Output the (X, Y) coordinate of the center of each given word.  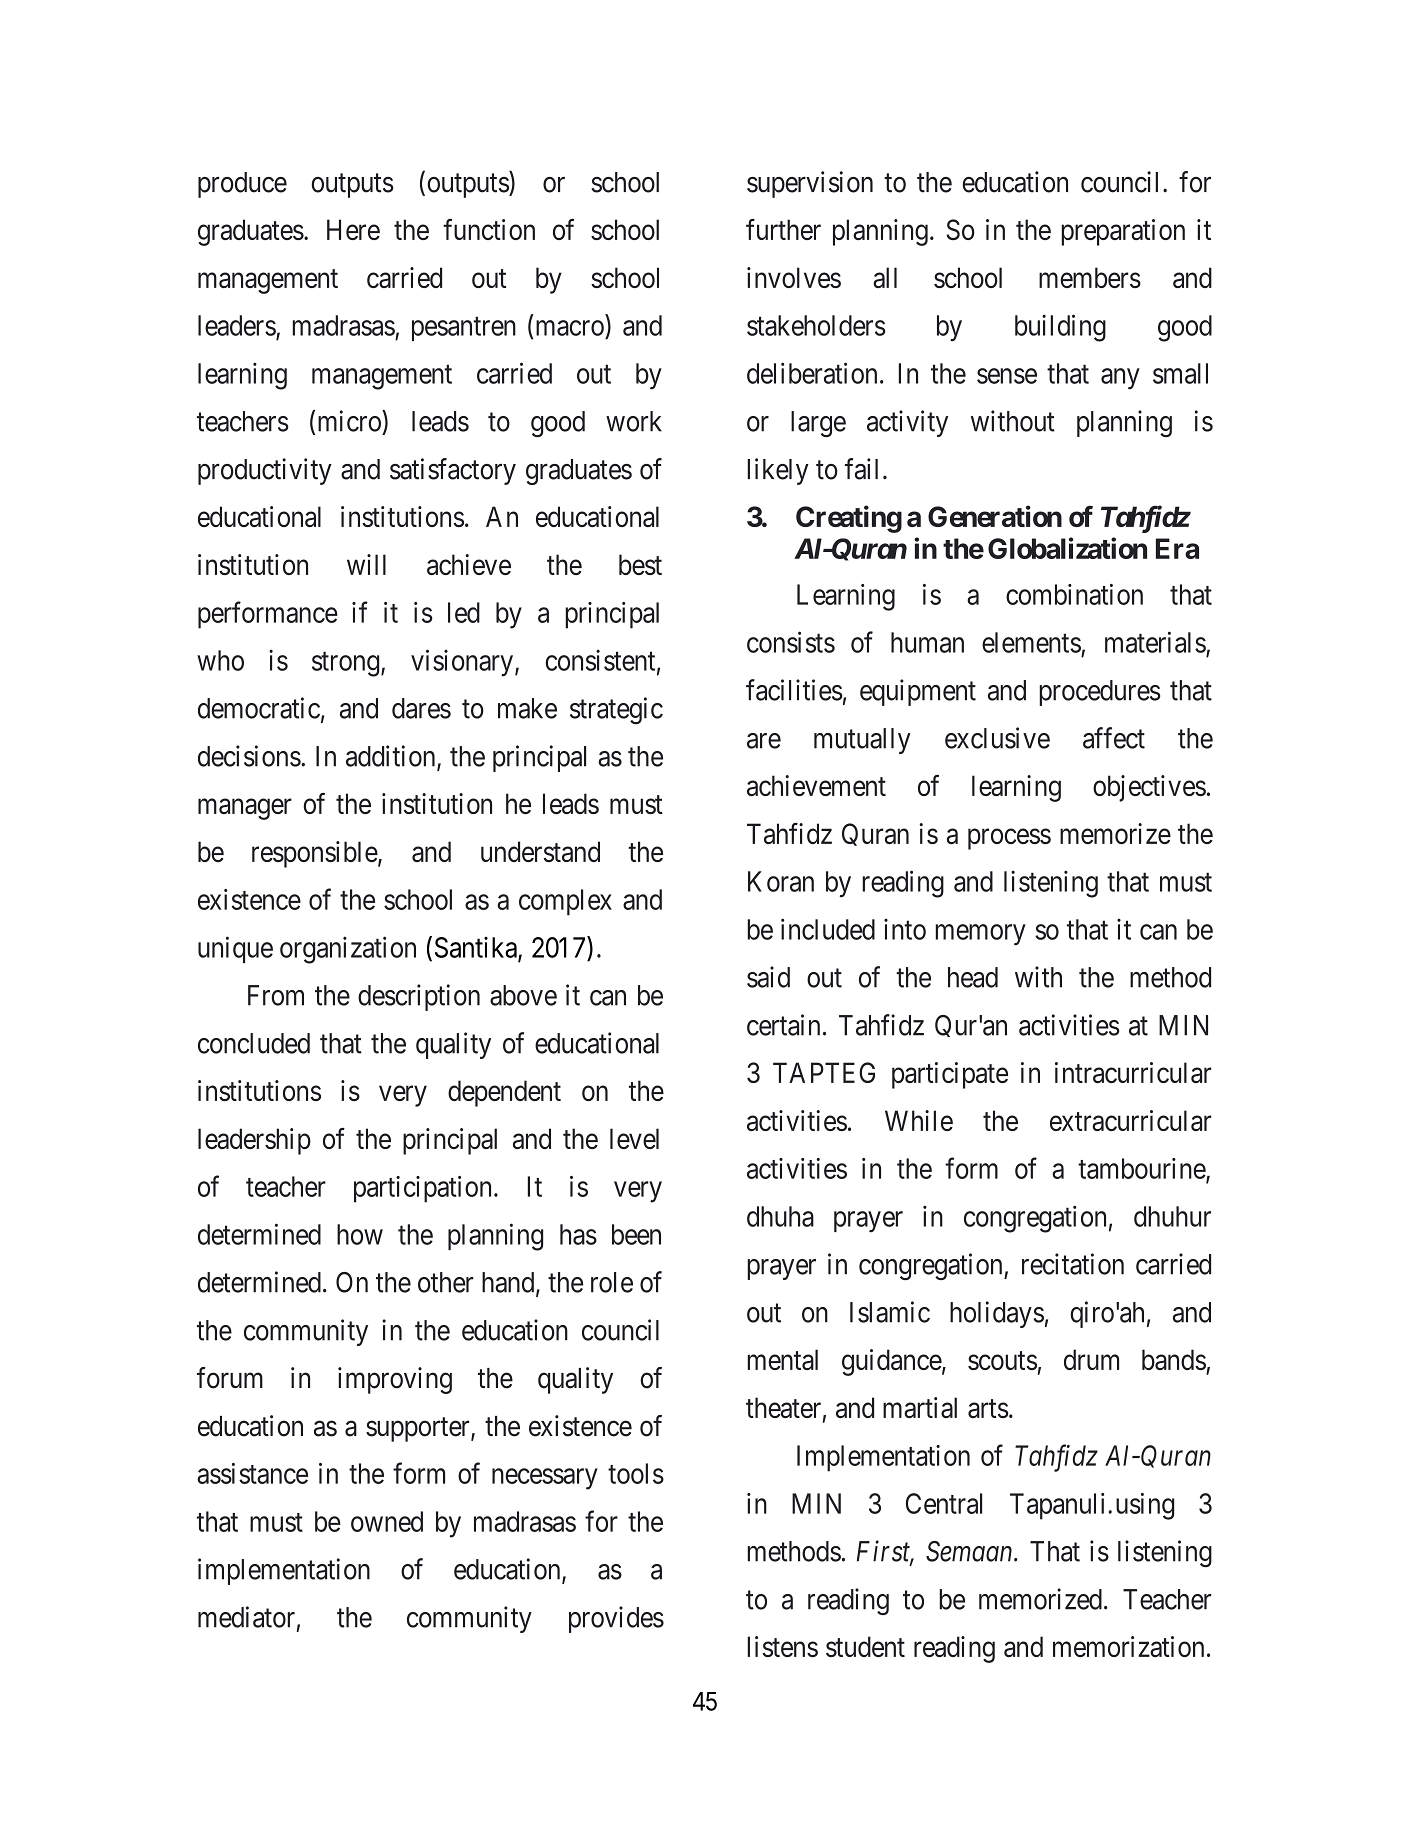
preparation (1123, 232)
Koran (781, 881)
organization (348, 950)
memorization (1128, 1646)
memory (980, 935)
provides (616, 1619)
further (783, 229)
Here (353, 229)
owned (387, 1521)
